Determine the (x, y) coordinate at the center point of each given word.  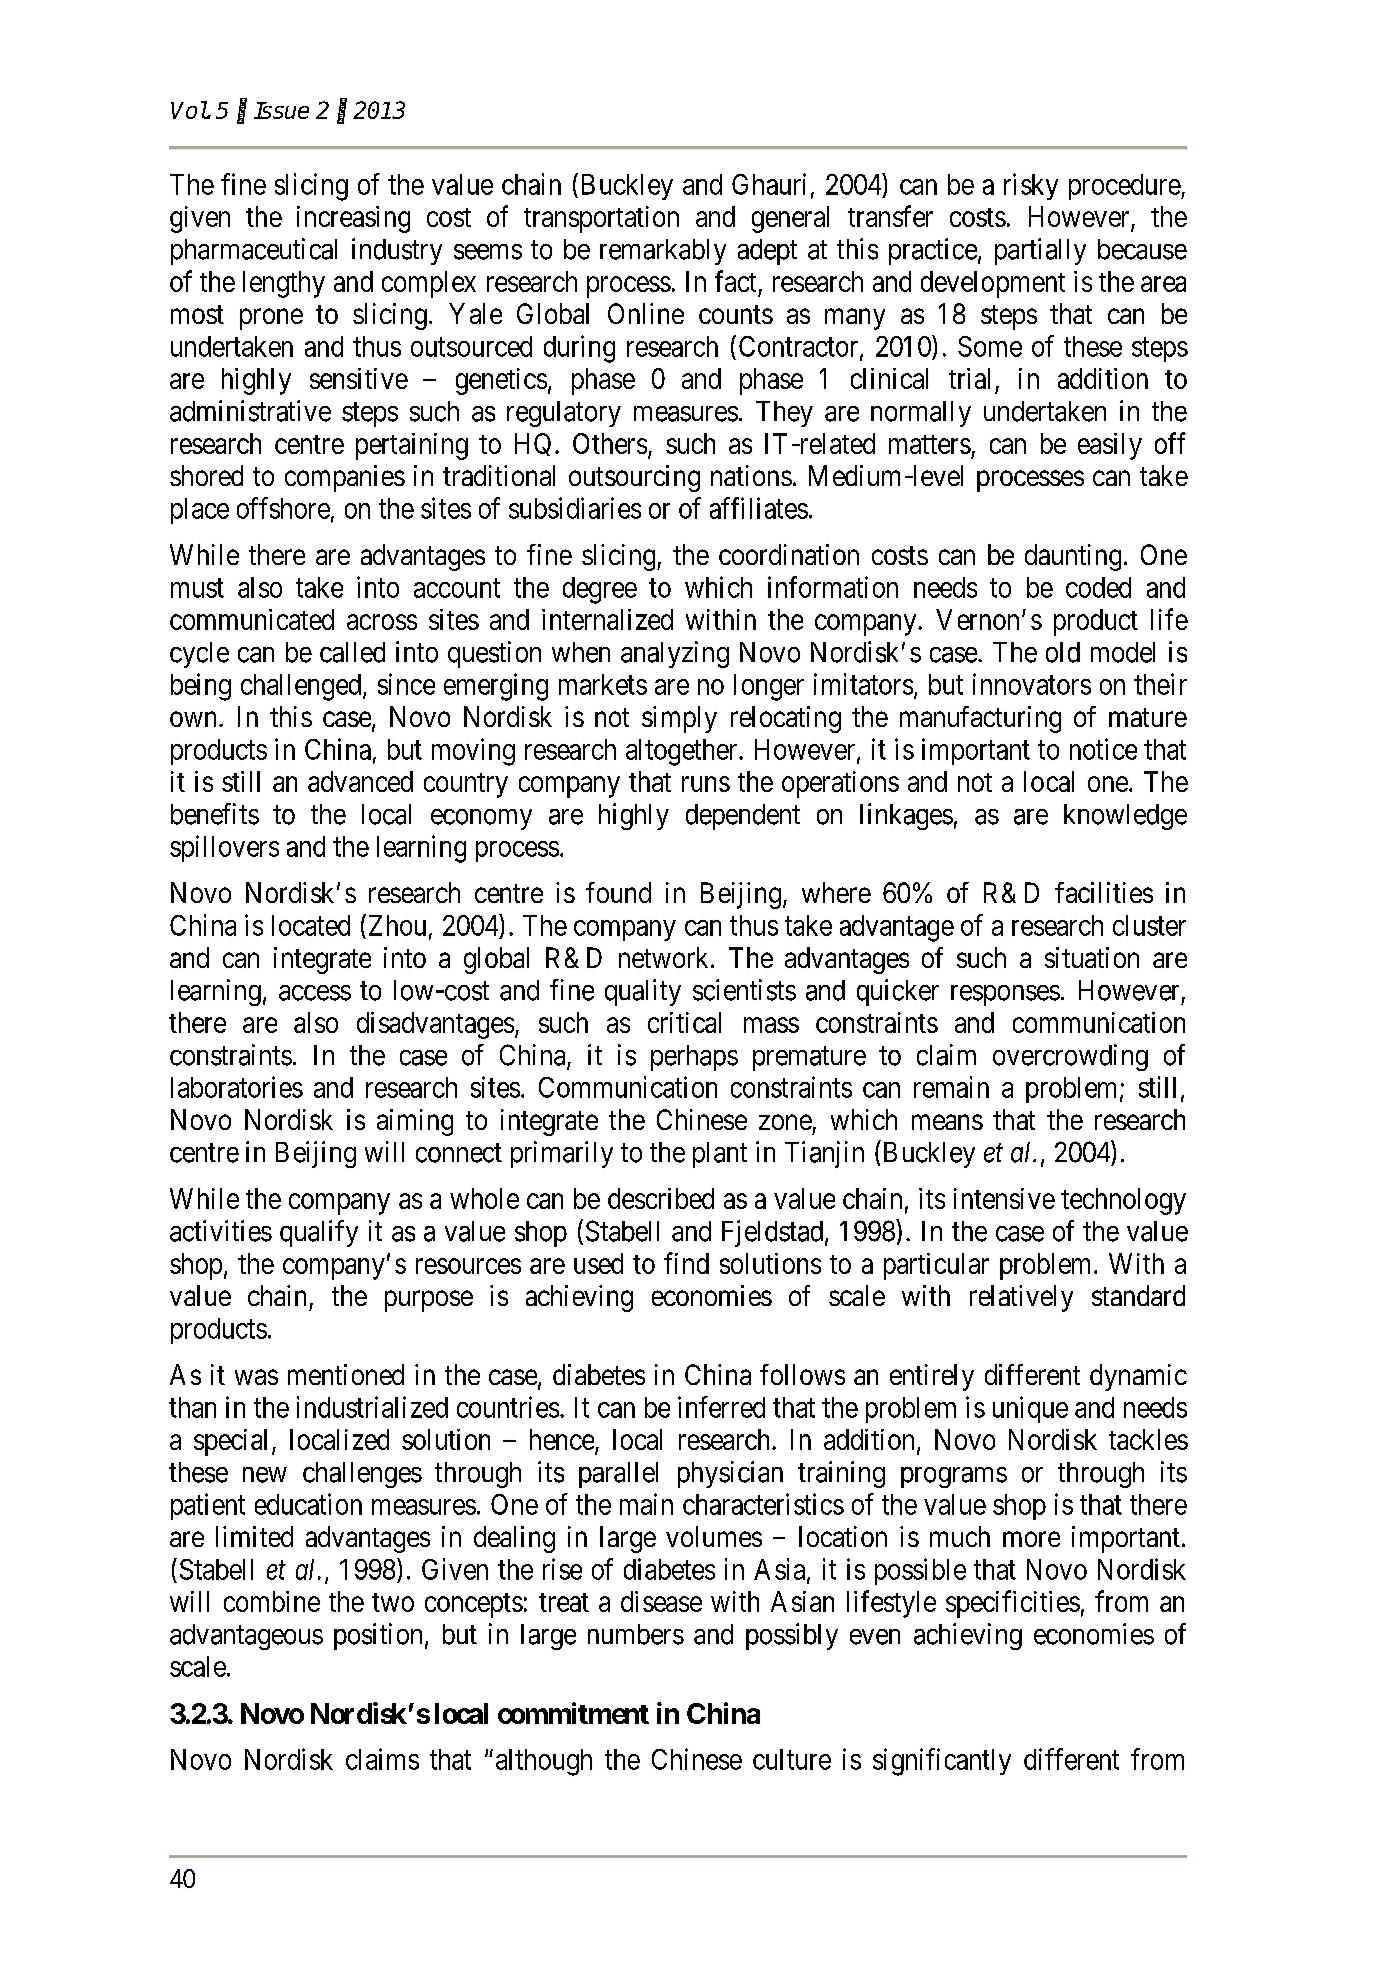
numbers (636, 1634)
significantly (942, 1762)
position (378, 1636)
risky (1031, 186)
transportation (601, 219)
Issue (281, 110)
